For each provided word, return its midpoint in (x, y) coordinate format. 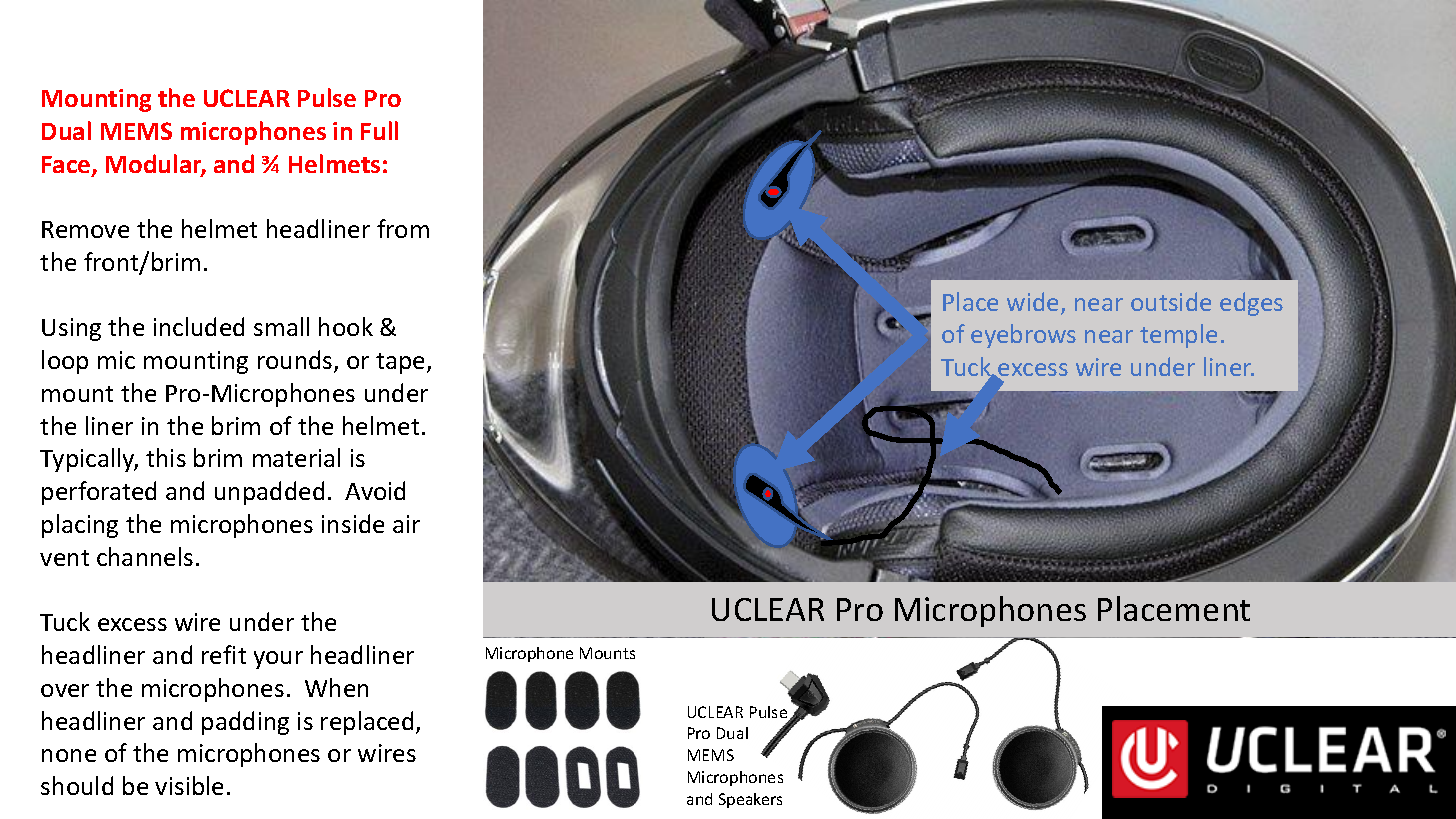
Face (67, 166)
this (166, 457)
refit (224, 654)
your (278, 660)
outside (1171, 301)
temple (1178, 336)
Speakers (750, 800)
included (199, 326)
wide (1032, 301)
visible (189, 785)
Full (379, 130)
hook (346, 326)
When (336, 687)
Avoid (375, 490)
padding (245, 723)
